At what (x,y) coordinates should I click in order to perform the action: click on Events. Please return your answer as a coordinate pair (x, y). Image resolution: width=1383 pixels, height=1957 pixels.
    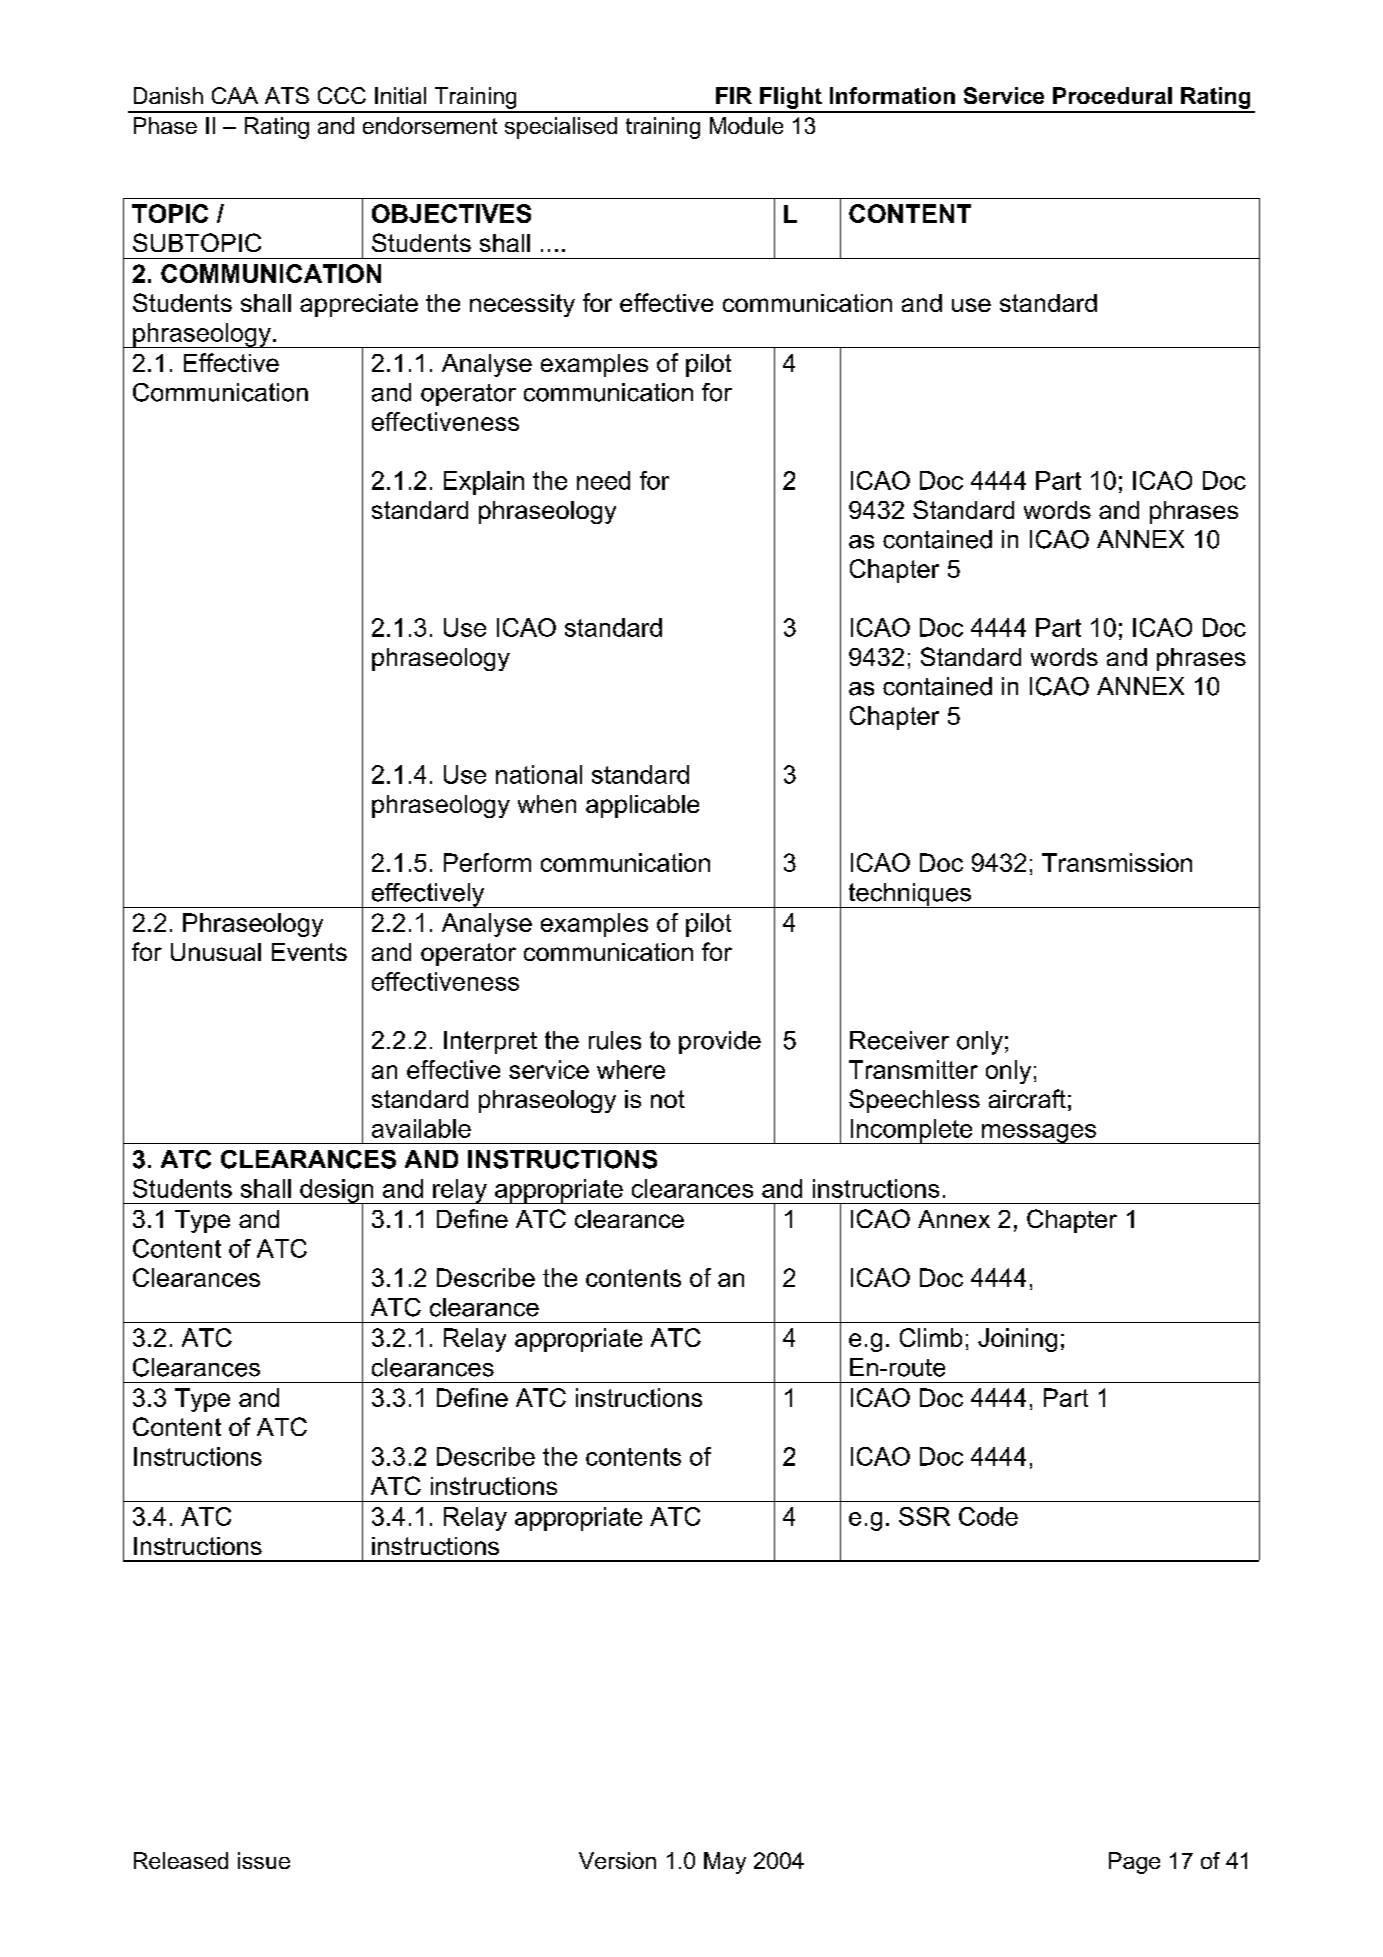
    Looking at the image, I should click on (309, 952).
